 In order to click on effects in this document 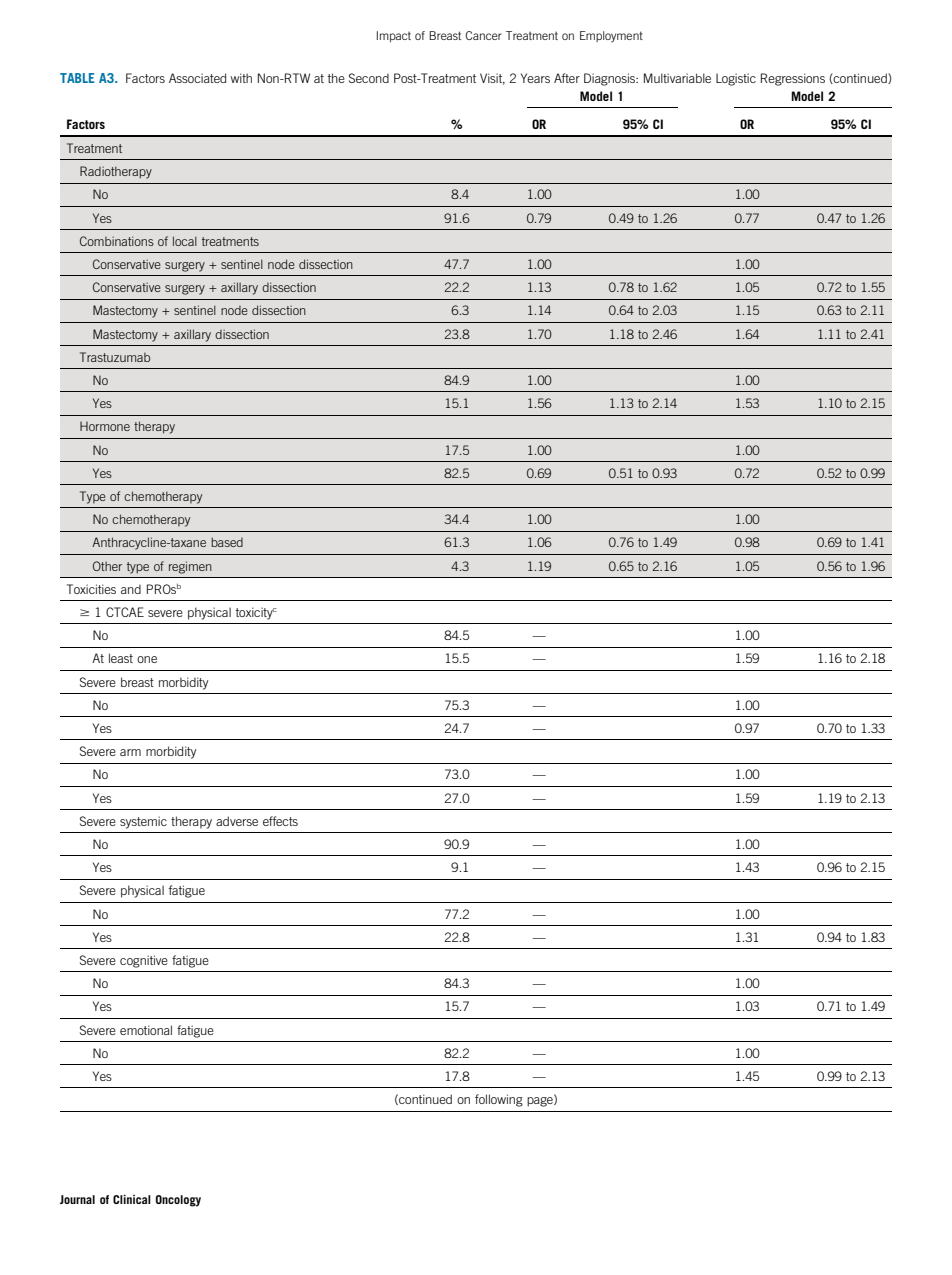, I will do `click(280, 821)`.
